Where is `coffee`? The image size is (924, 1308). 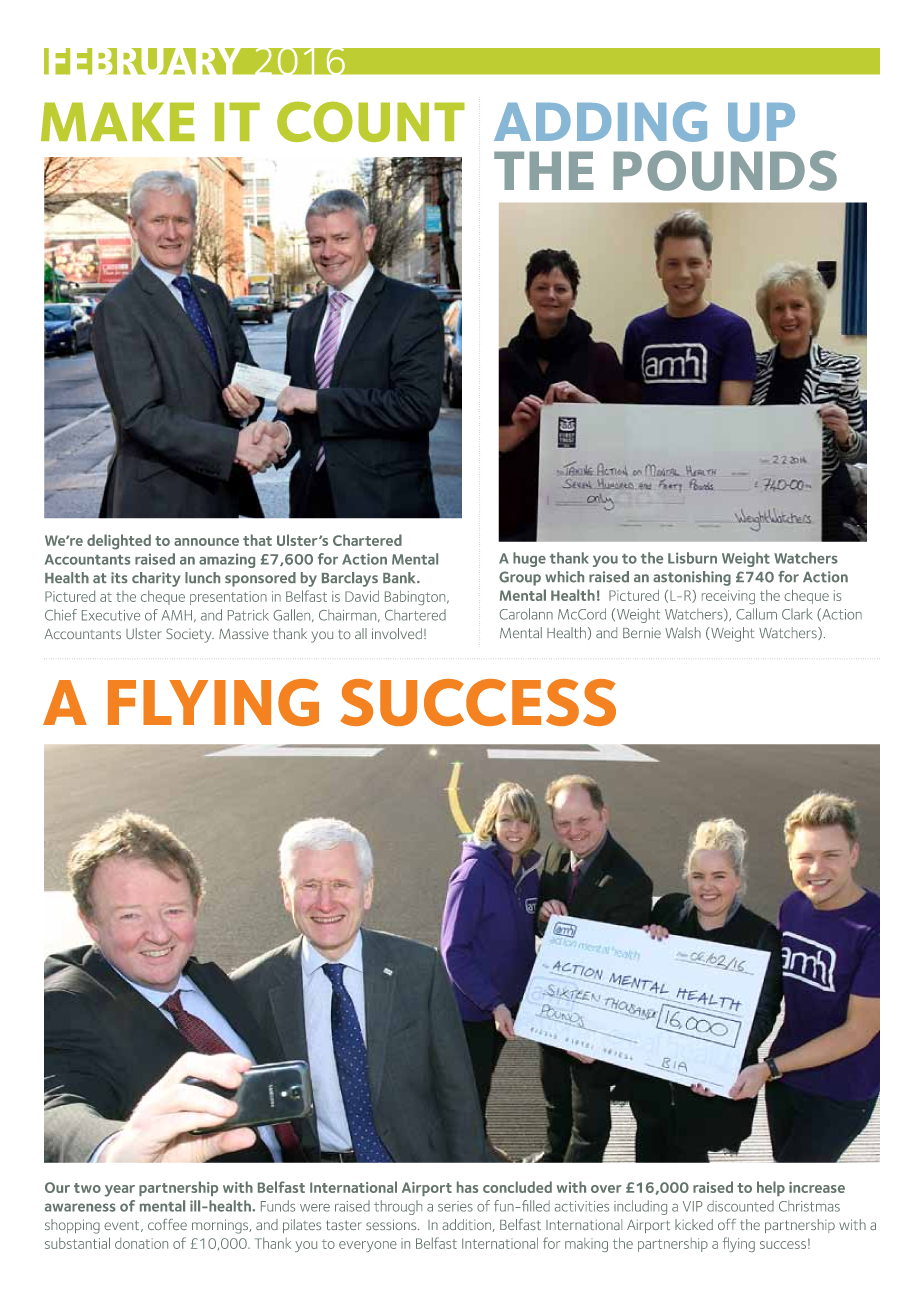 coffee is located at coordinates (167, 1224).
